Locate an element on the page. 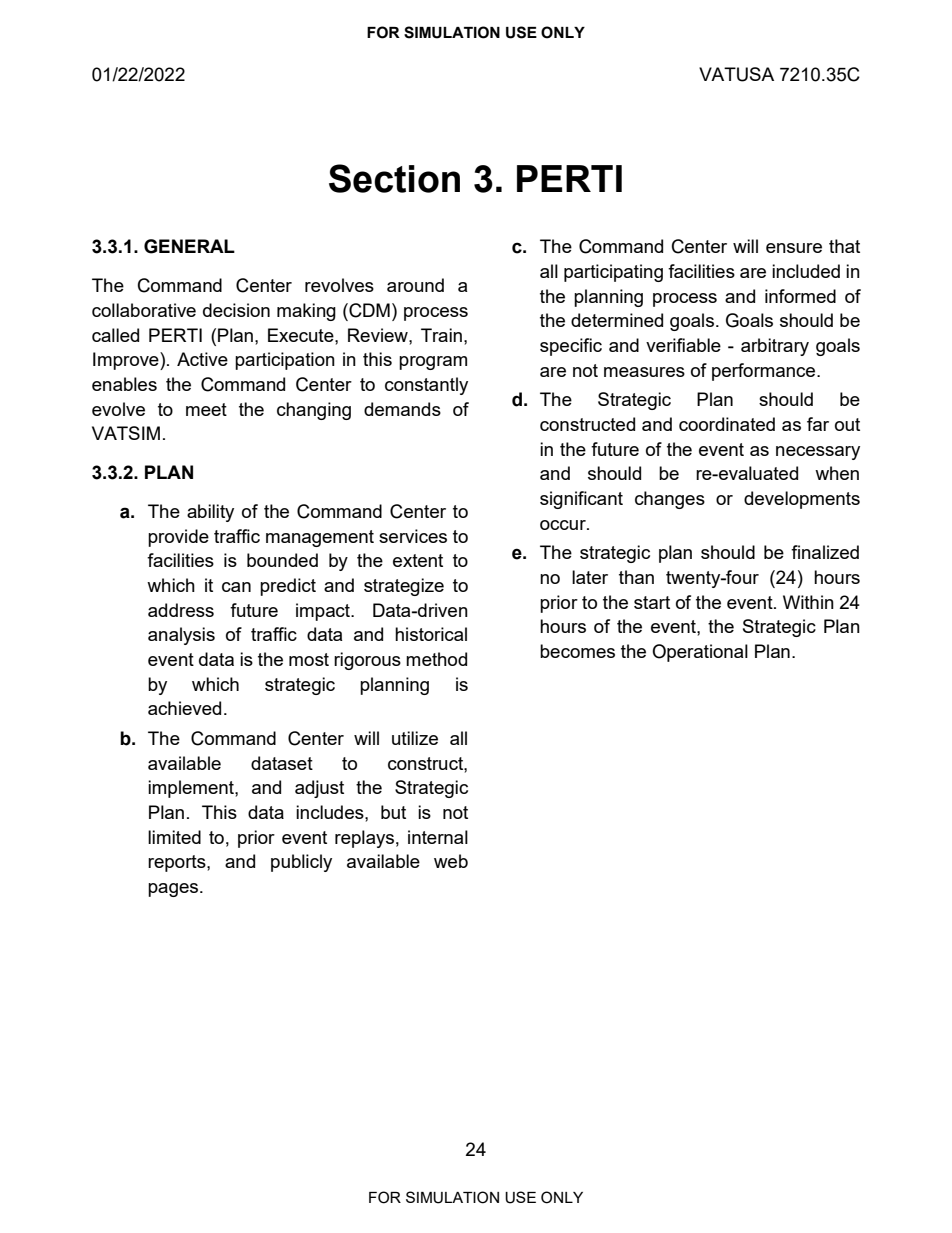 This page has width=952, height=1233. ensure is located at coordinates (794, 248).
